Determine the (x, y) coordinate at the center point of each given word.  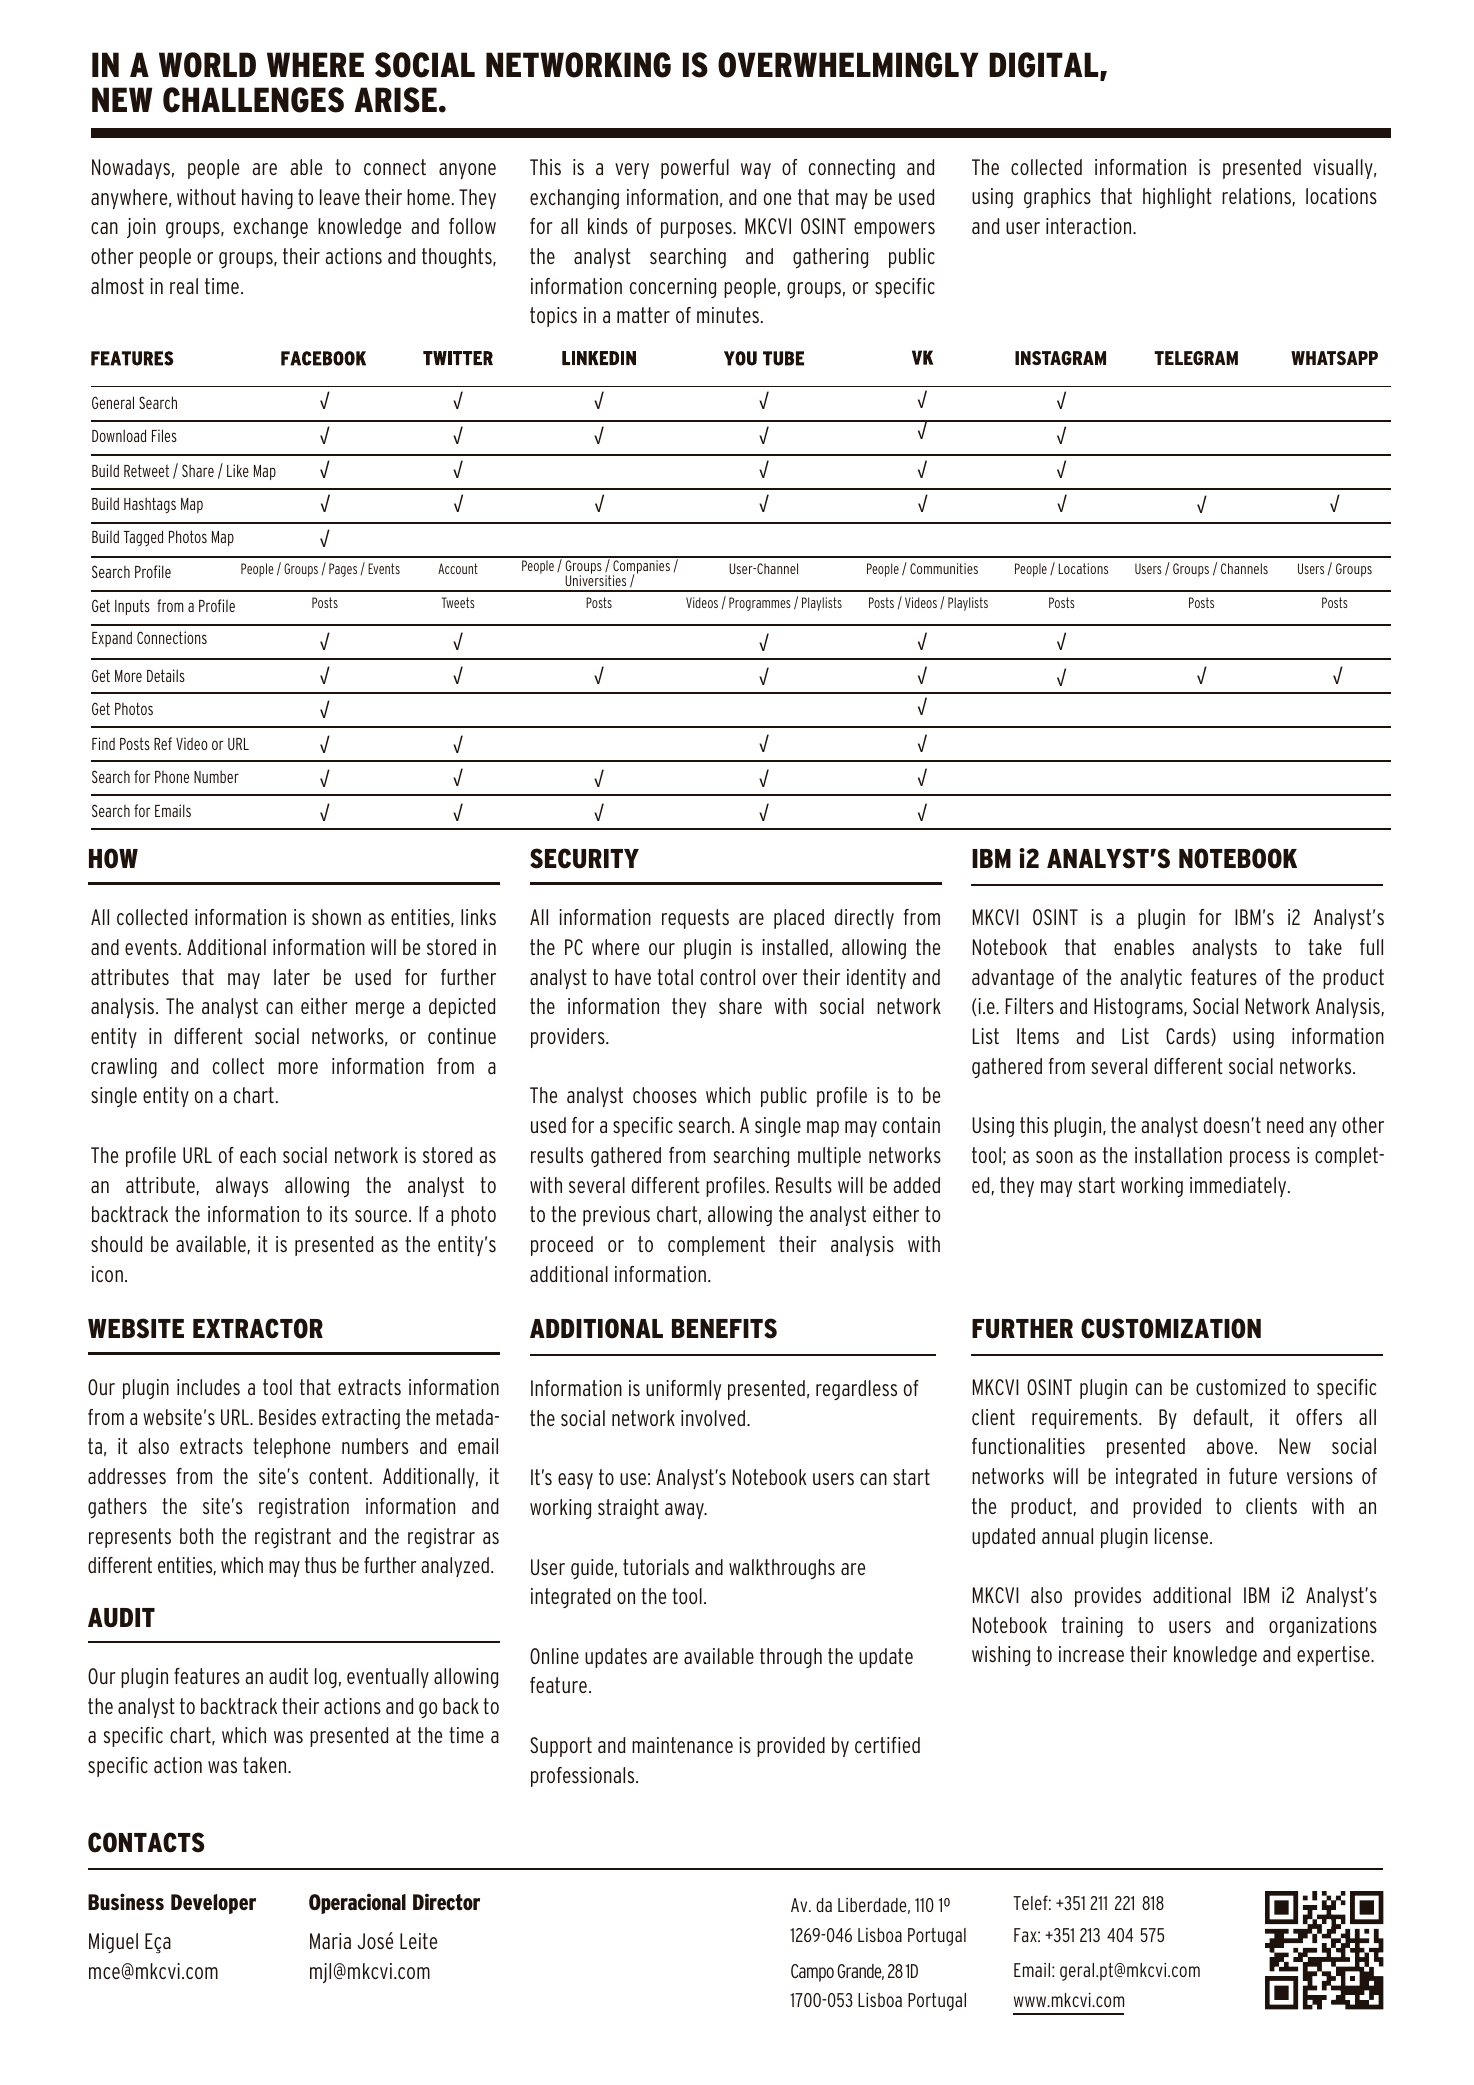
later (292, 977)
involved (714, 1418)
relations (1256, 196)
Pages (343, 570)
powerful (695, 169)
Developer (213, 1904)
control (727, 977)
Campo (812, 1973)
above (1231, 1446)
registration (304, 1508)
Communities (944, 568)
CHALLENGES (253, 100)
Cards (1189, 1037)
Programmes (760, 604)
